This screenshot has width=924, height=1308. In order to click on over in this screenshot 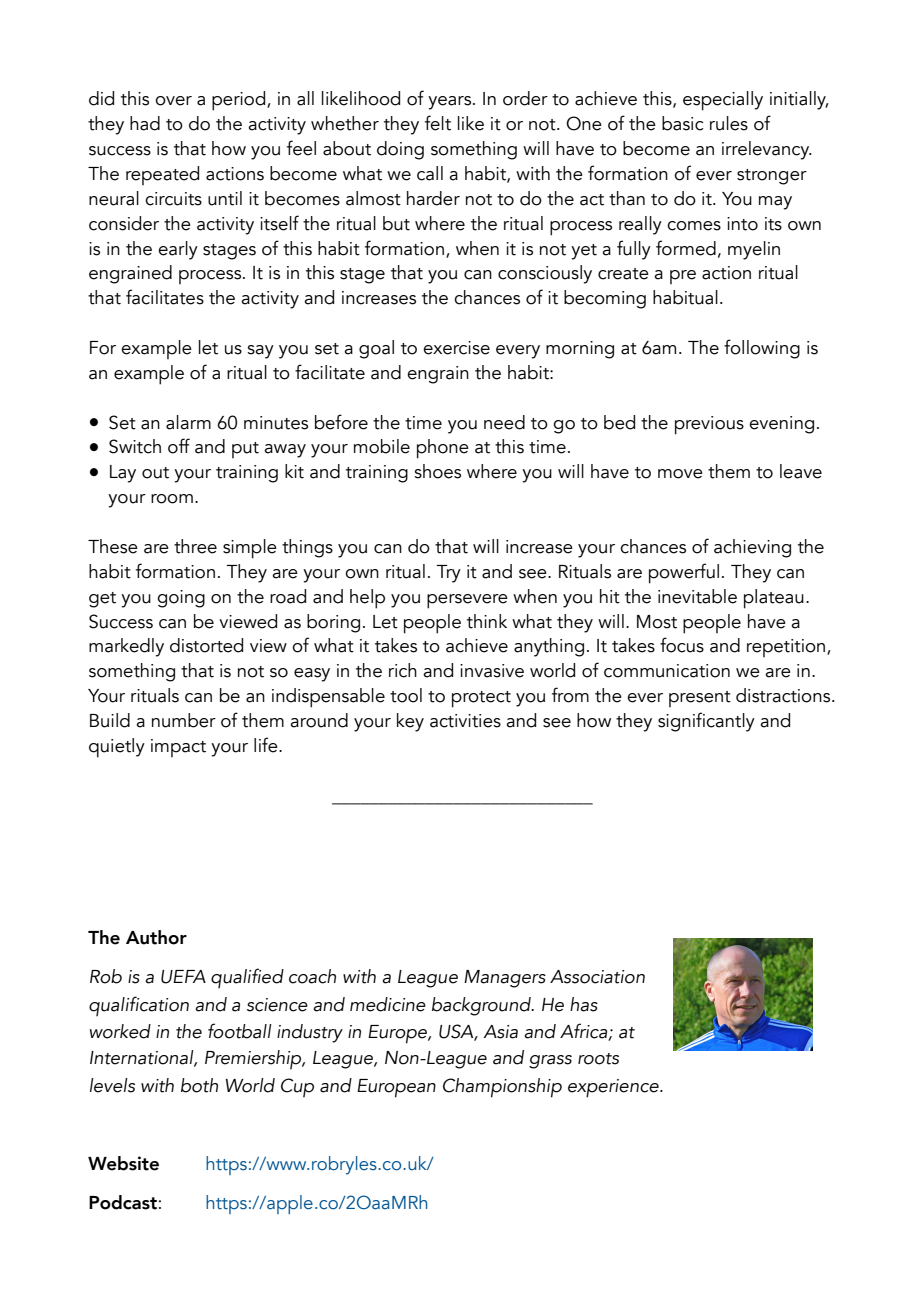, I will do `click(173, 101)`.
